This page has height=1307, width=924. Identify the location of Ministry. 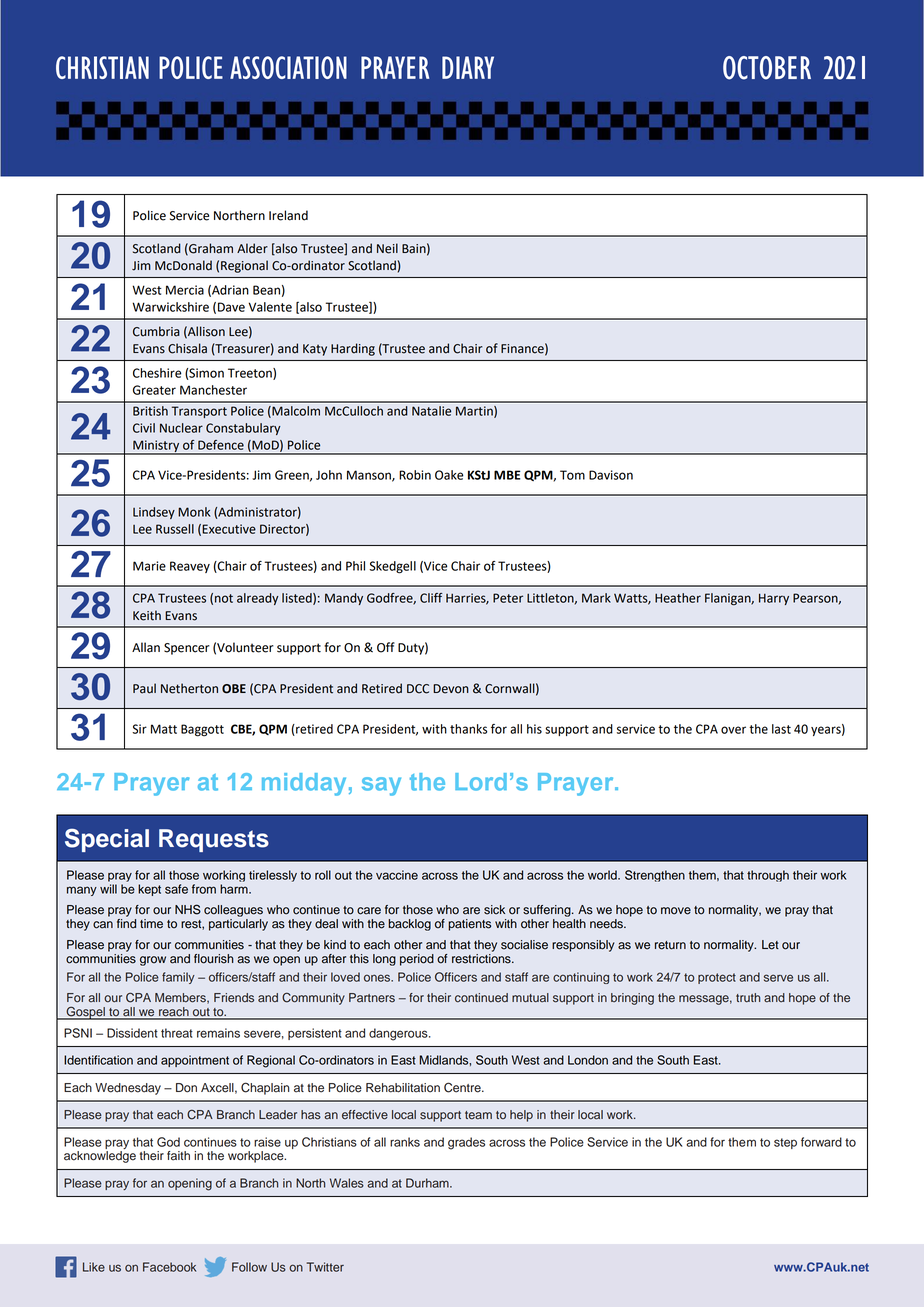
(156, 447).
